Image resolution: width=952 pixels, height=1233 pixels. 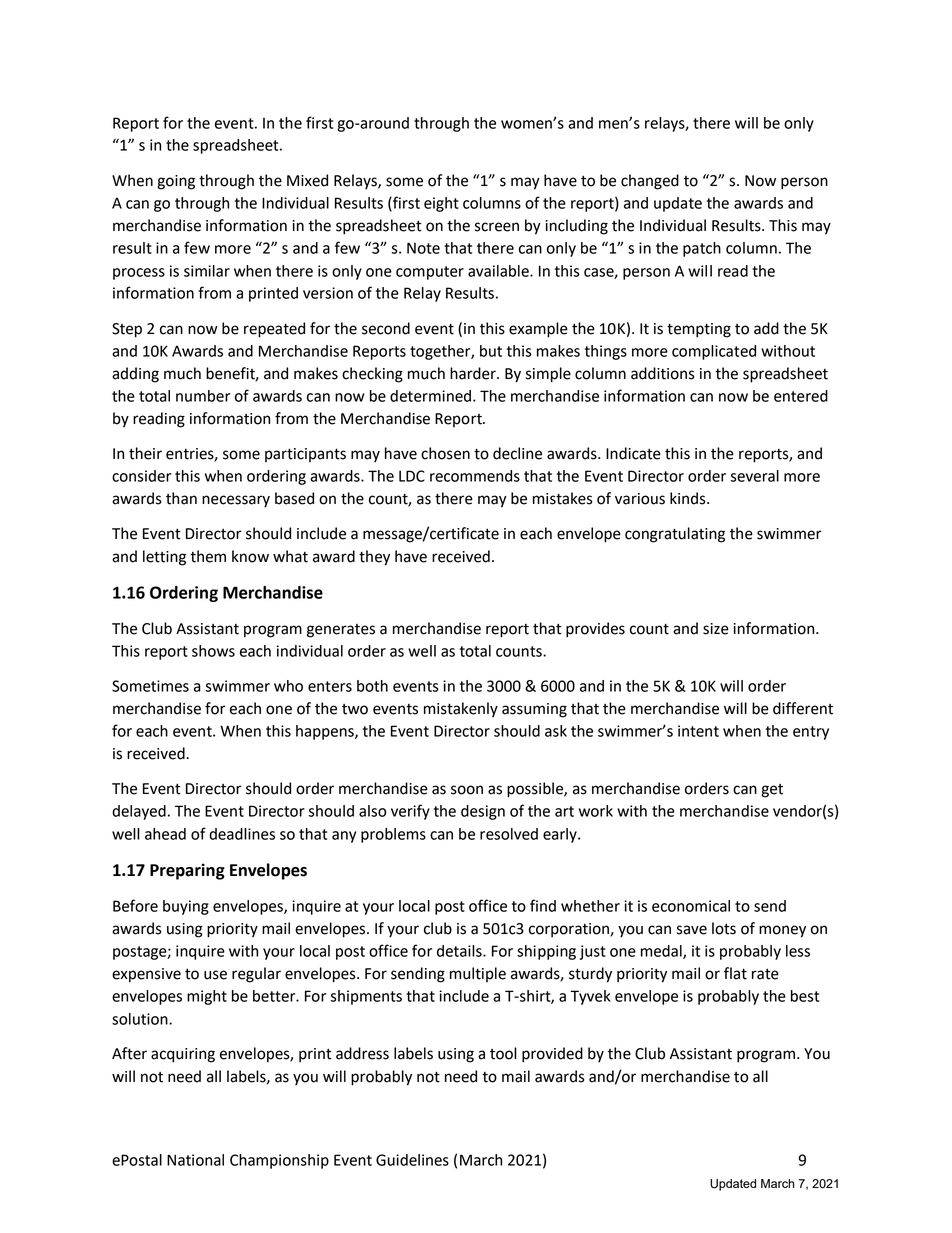 What do you see at coordinates (176, 182) in the image?
I see `going` at bounding box center [176, 182].
